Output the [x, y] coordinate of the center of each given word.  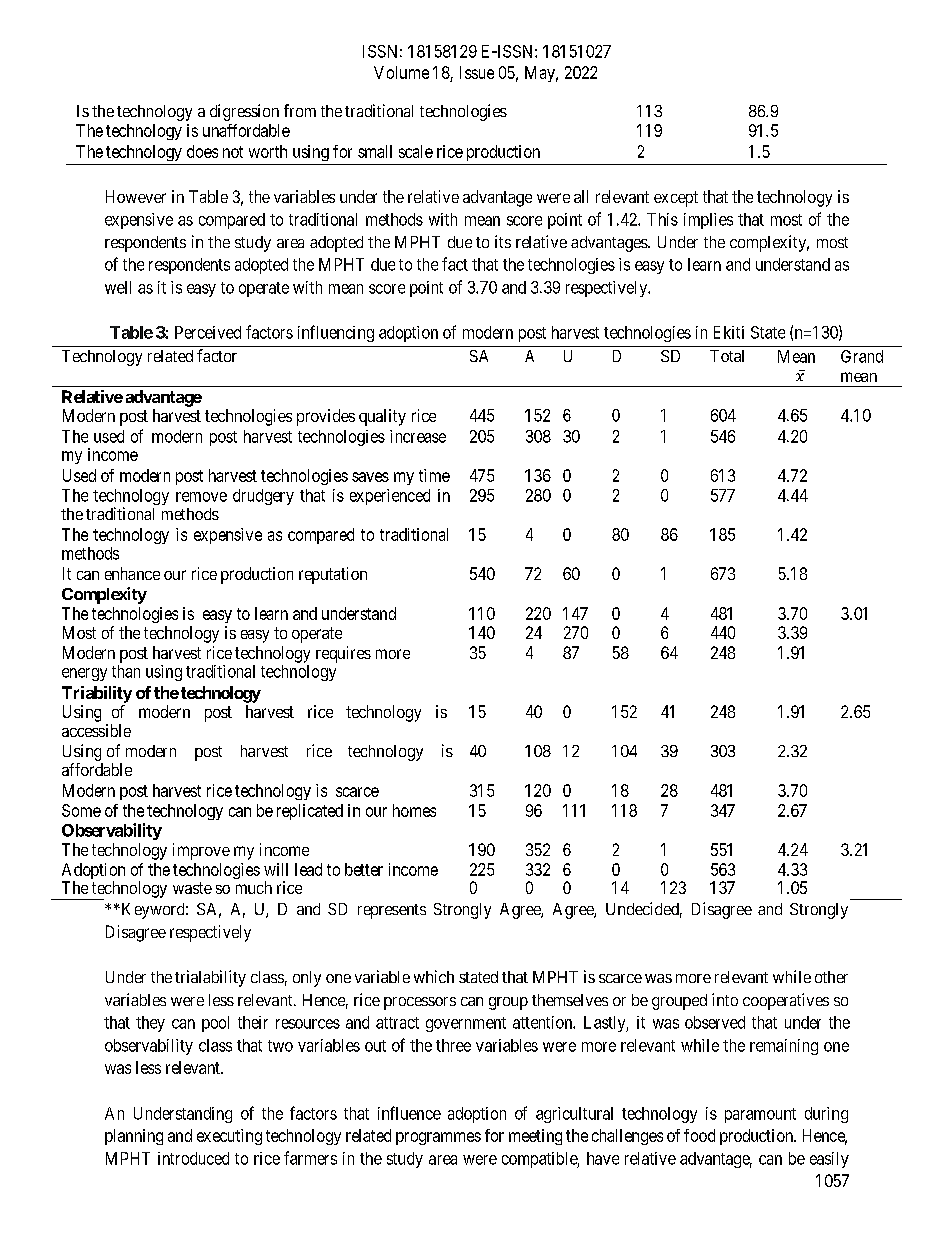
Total [727, 356]
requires [343, 654]
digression [244, 112]
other [831, 977]
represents [392, 911]
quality [382, 417]
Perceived [208, 332]
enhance [132, 573]
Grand [862, 356]
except [676, 199]
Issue [477, 72]
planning [134, 1137]
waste [192, 888]
